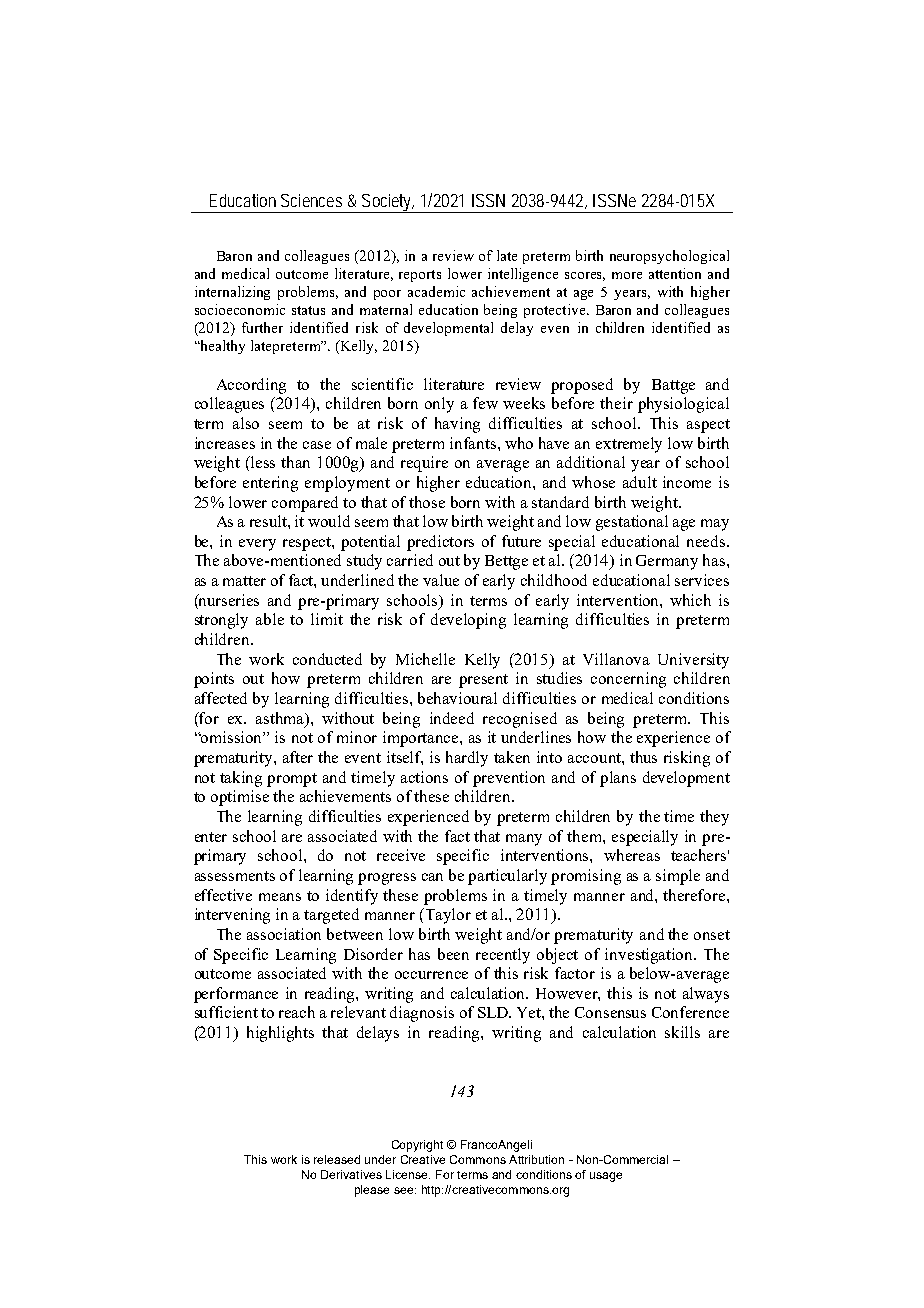 Image resolution: width=924 pixels, height=1308 pixels. Describe the element at coordinates (632, 855) in the page. I see `whereas` at that location.
